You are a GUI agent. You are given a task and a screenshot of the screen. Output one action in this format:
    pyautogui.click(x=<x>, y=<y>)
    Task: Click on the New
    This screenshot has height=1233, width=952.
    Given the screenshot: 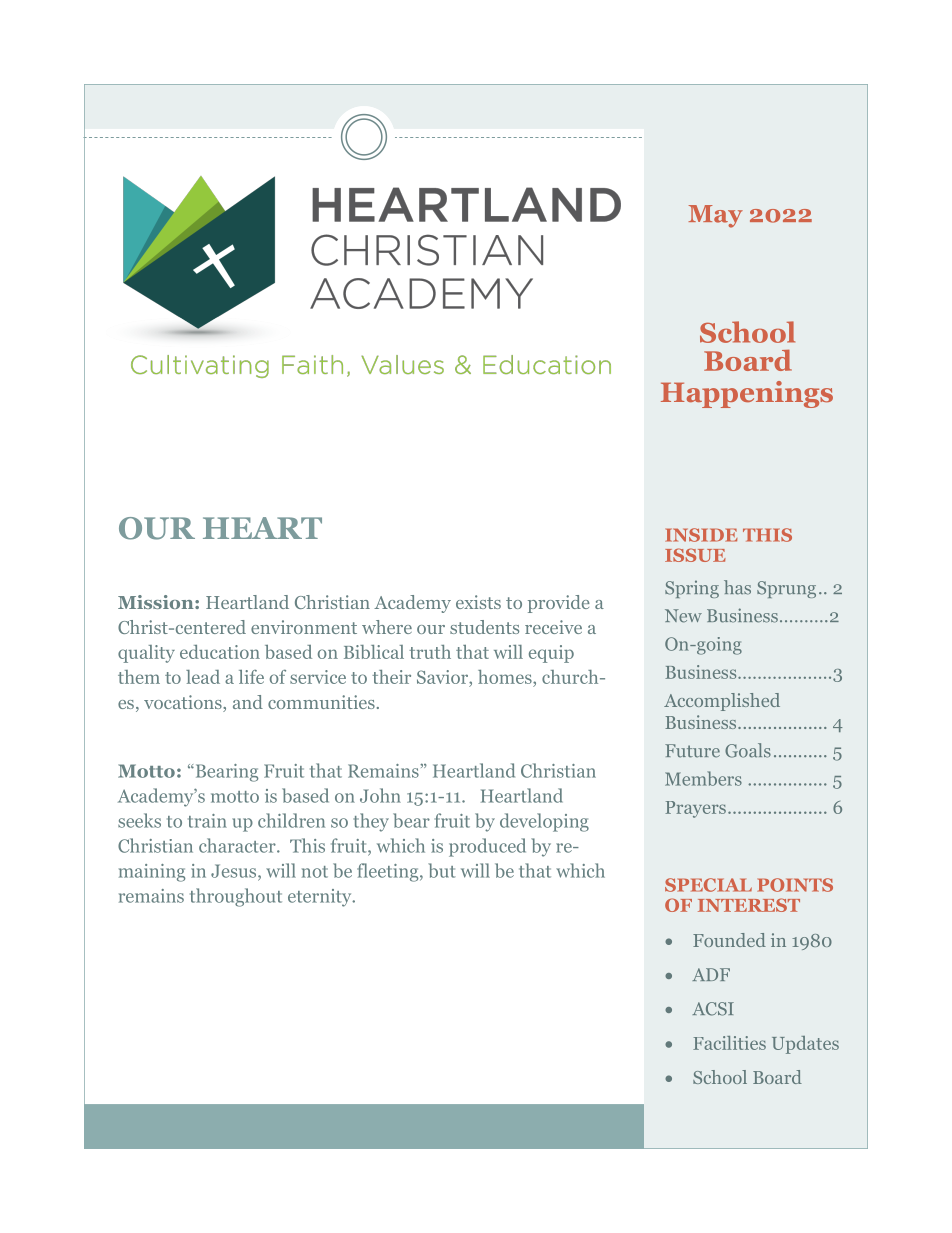 What is the action you would take?
    pyautogui.click(x=683, y=616)
